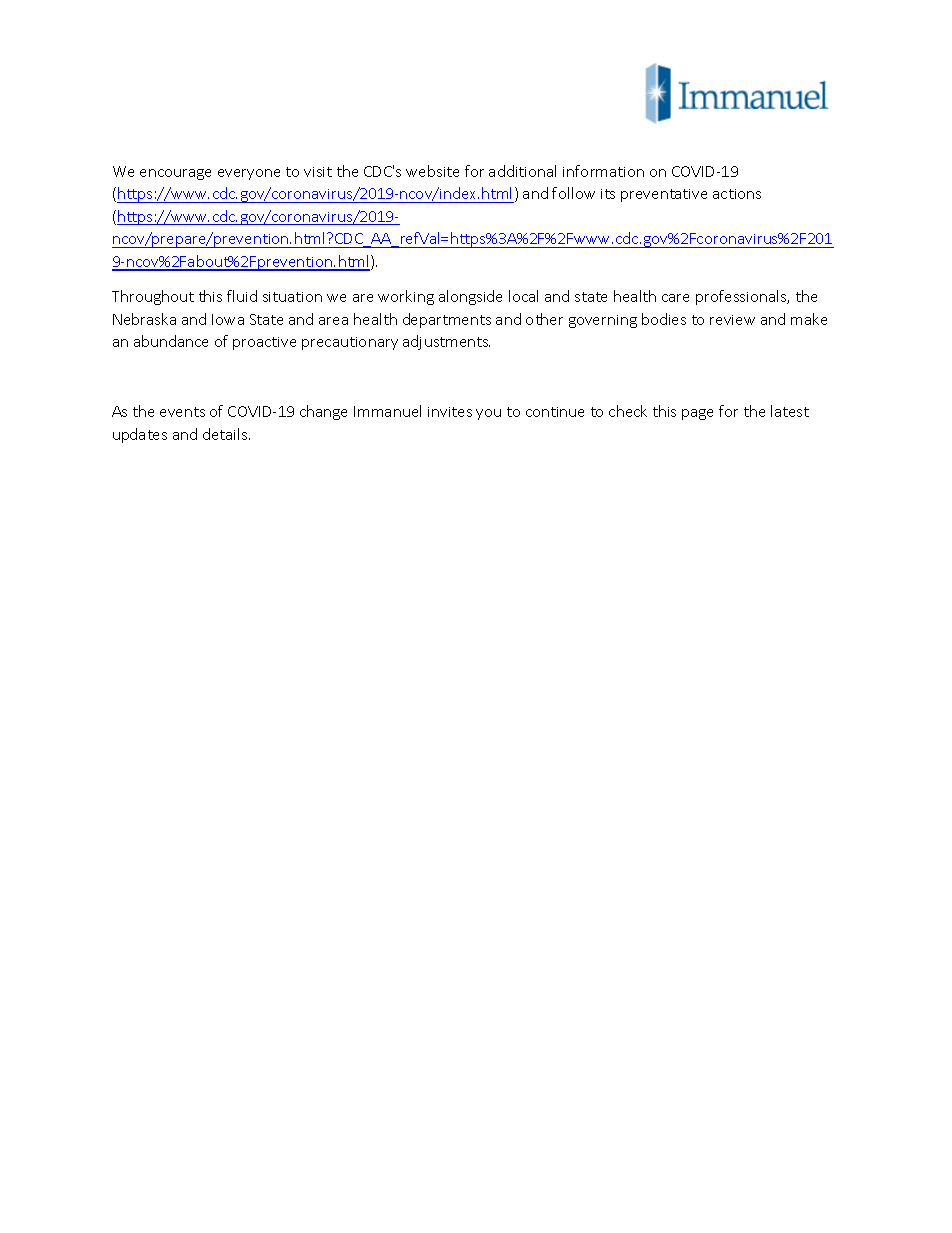 The width and height of the screenshot is (952, 1233). I want to click on details, so click(226, 434).
